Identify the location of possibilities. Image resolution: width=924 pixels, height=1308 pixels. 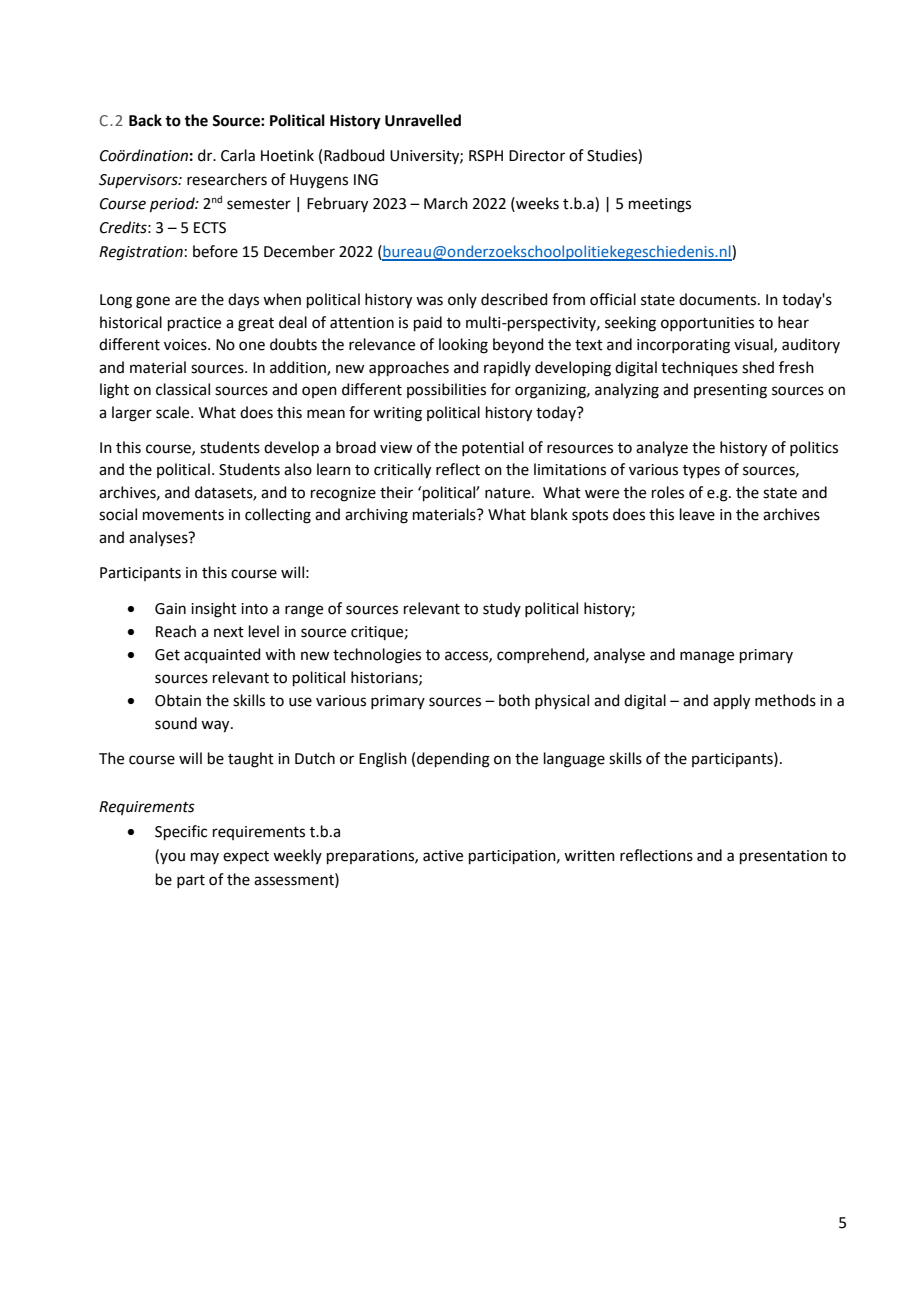
(446, 390).
